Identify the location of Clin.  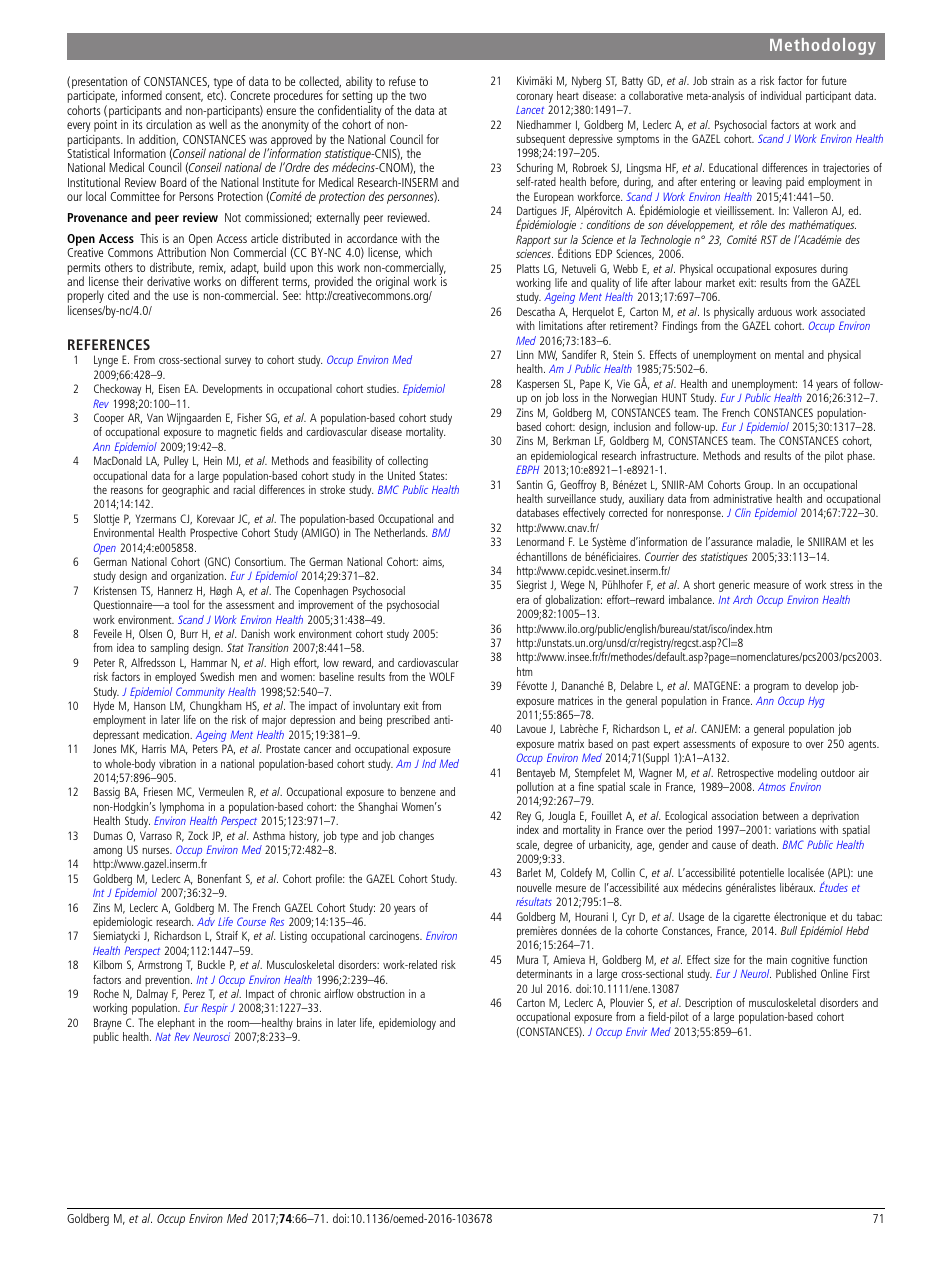
(743, 512).
